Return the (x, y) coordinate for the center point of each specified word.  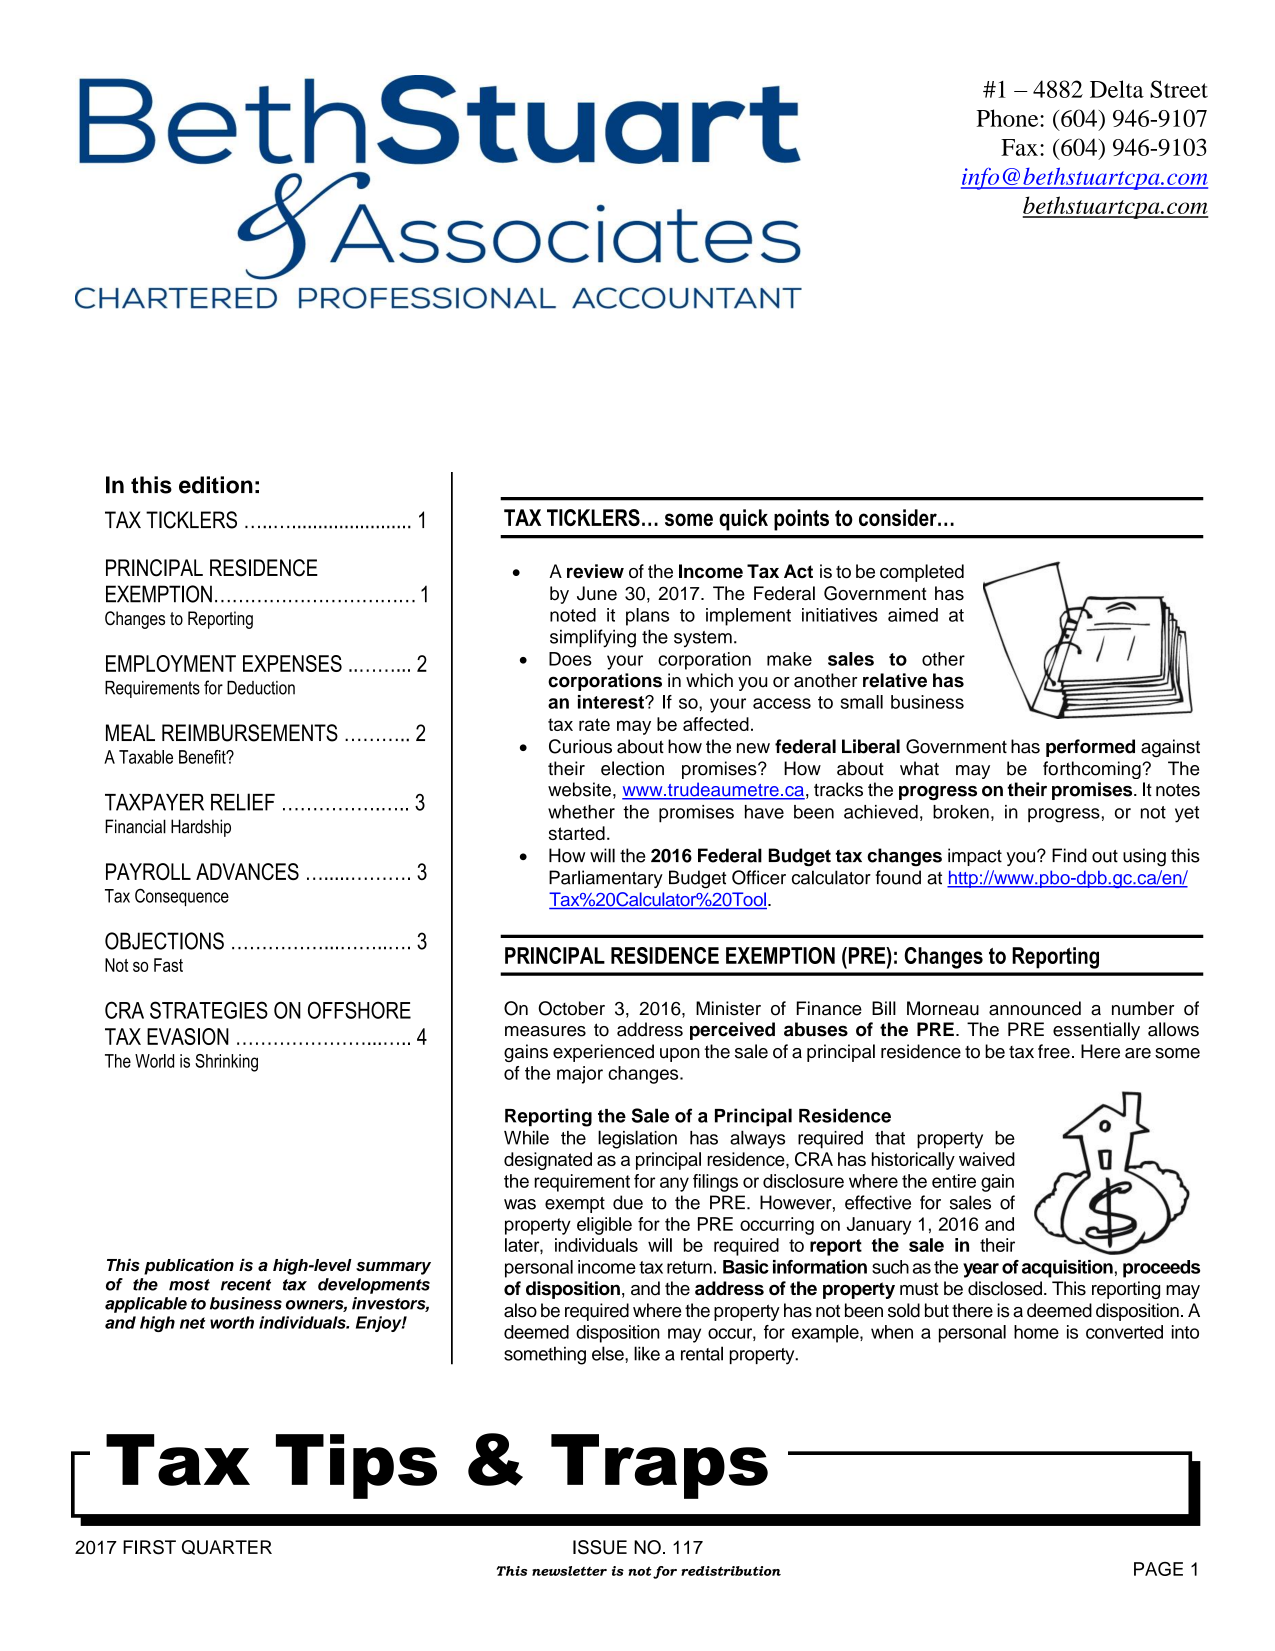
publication (189, 1267)
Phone (1008, 118)
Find (1069, 855)
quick (743, 520)
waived (987, 1159)
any (674, 1184)
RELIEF (243, 802)
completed (922, 573)
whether (581, 812)
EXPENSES (292, 663)
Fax (1019, 147)
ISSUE (600, 1547)
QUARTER (227, 1547)
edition (216, 485)
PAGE (1158, 1569)
